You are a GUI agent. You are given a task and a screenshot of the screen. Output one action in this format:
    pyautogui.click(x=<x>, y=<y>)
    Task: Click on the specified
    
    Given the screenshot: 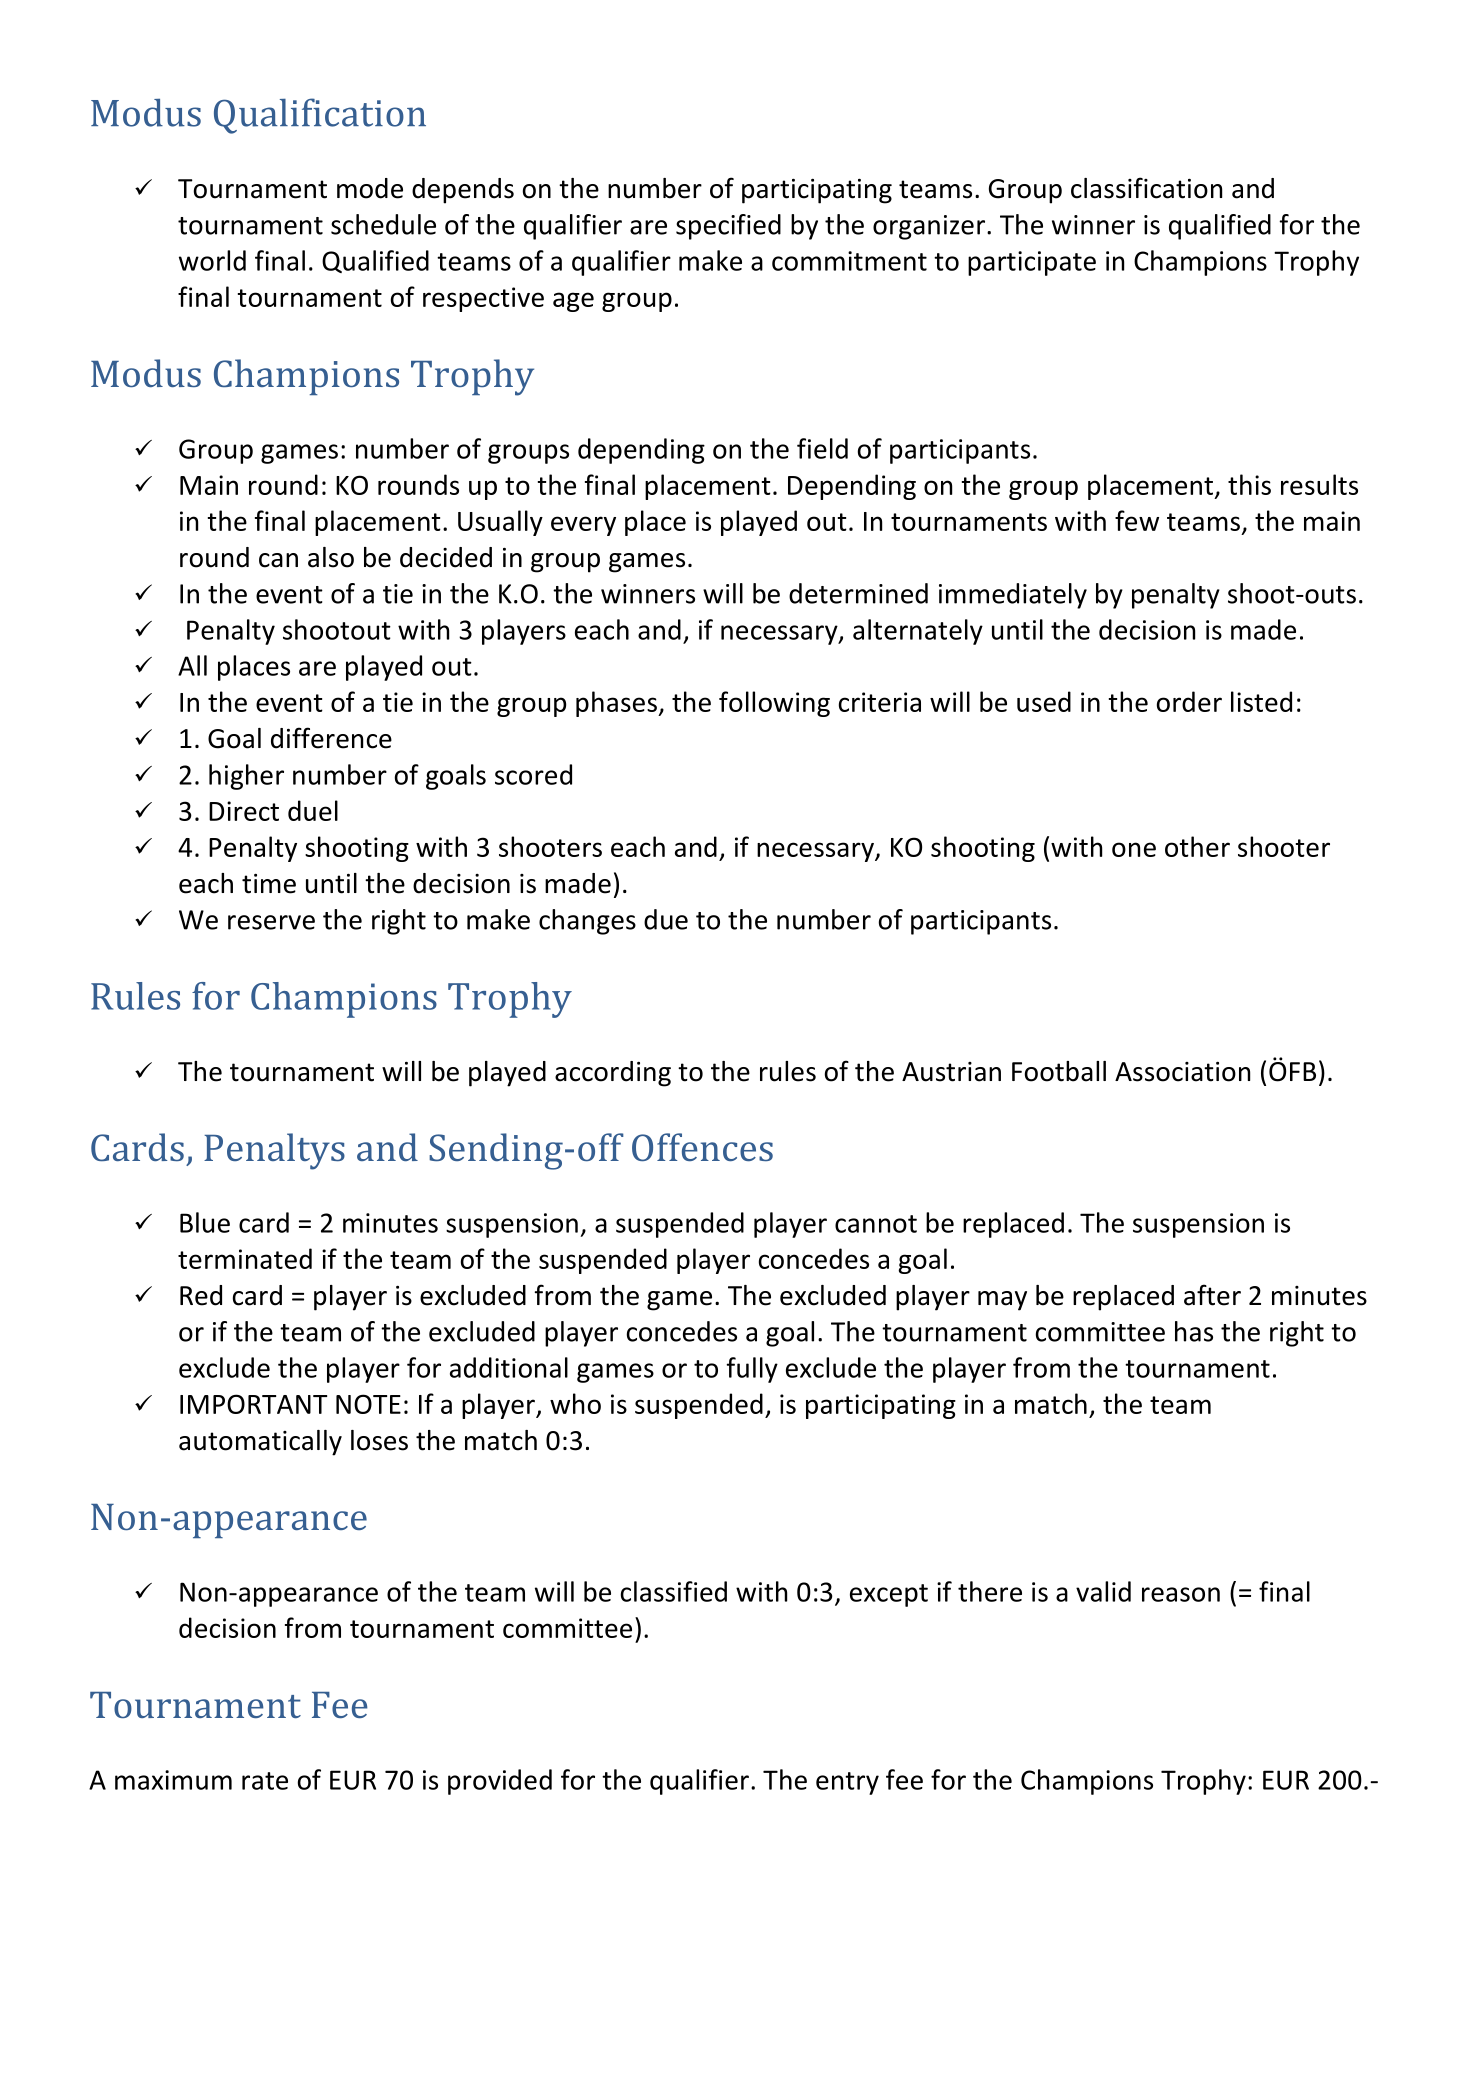 What is the action you would take?
    pyautogui.click(x=728, y=227)
